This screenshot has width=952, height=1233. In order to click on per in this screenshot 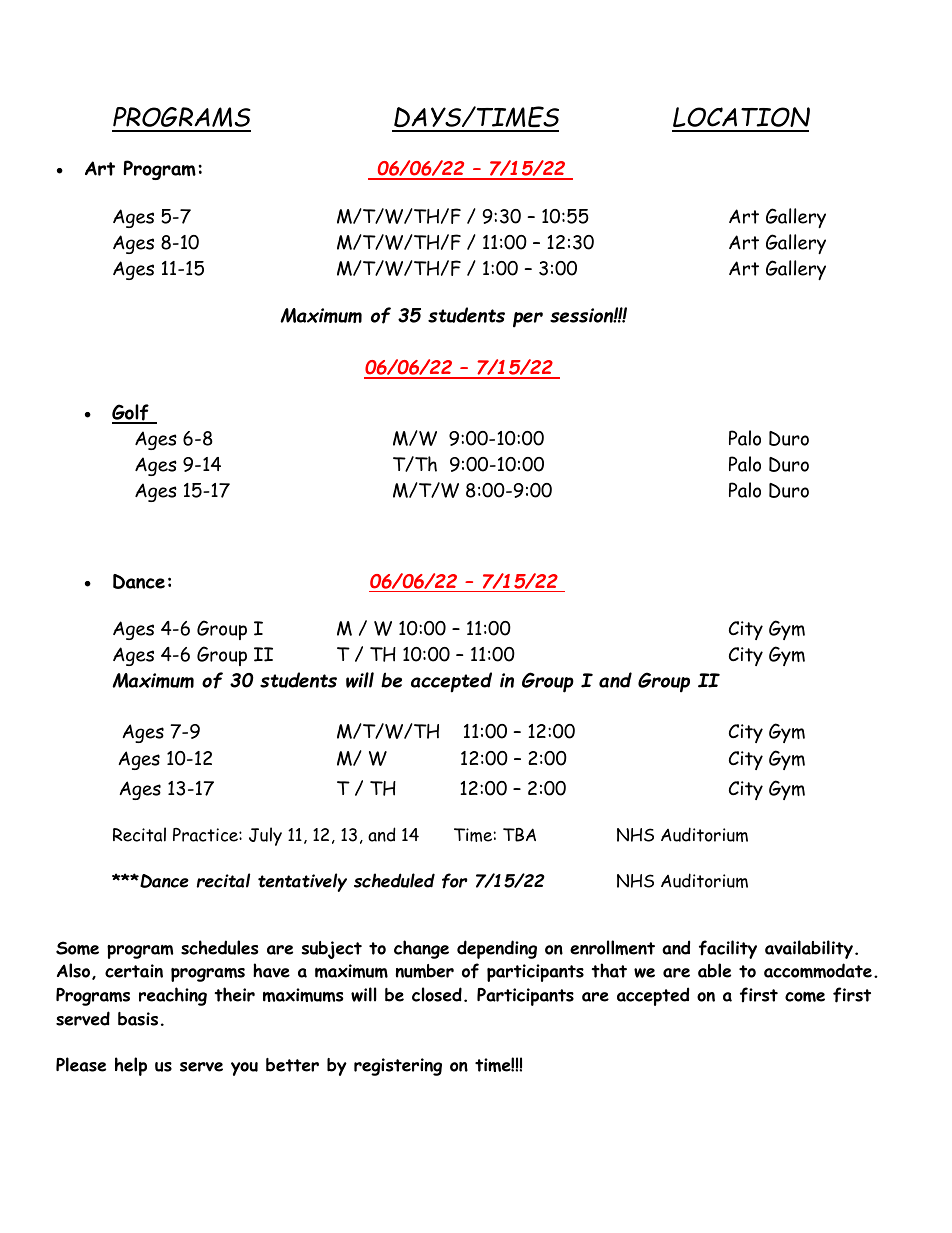, I will do `click(528, 320)`.
